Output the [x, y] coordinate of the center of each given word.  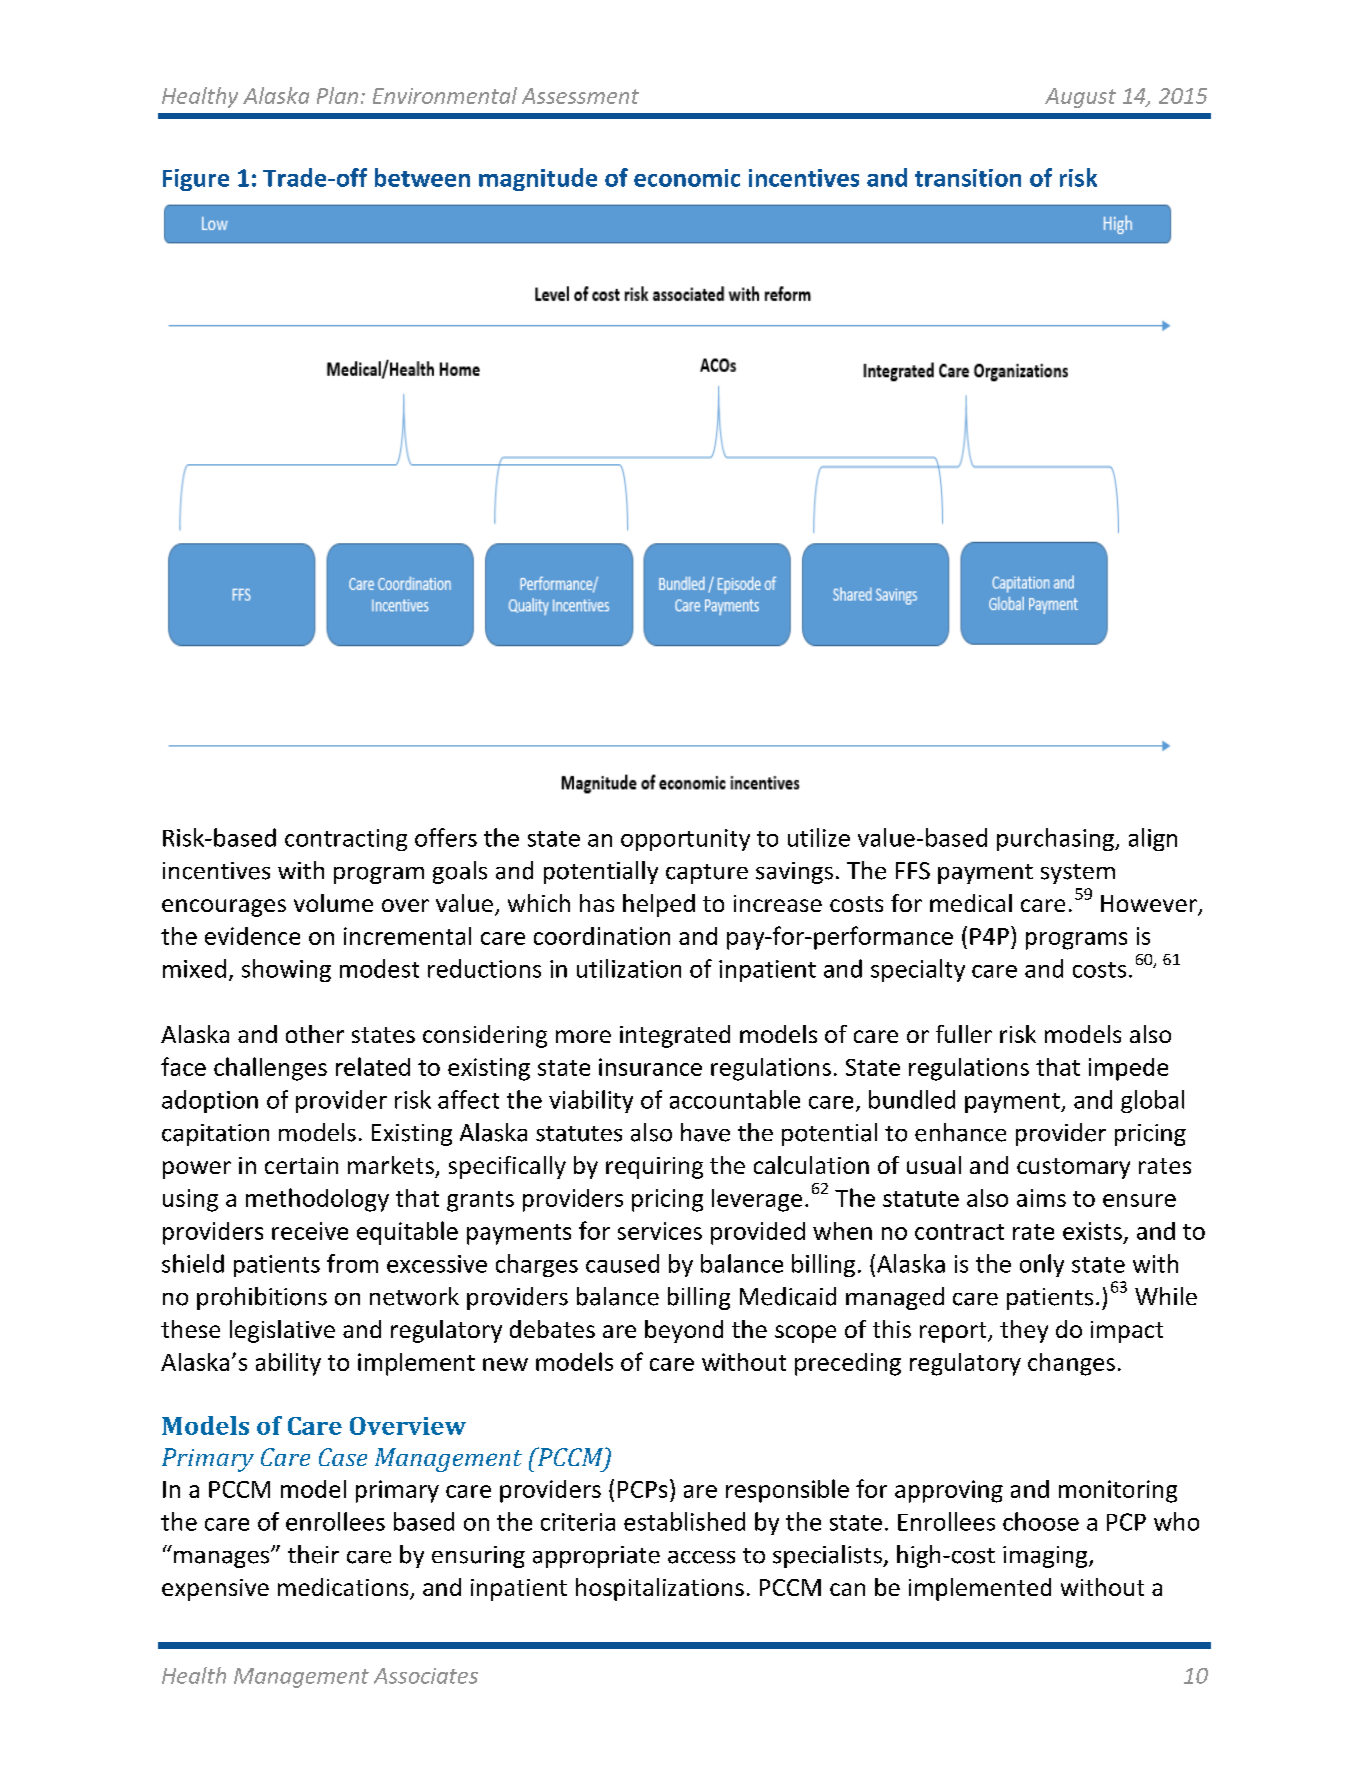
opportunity [685, 840]
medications [344, 1588]
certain [301, 1165]
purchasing [1056, 839]
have [705, 1132]
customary [1073, 1168]
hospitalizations [660, 1589]
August [1080, 98]
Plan [337, 95]
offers [446, 837]
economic [687, 178]
